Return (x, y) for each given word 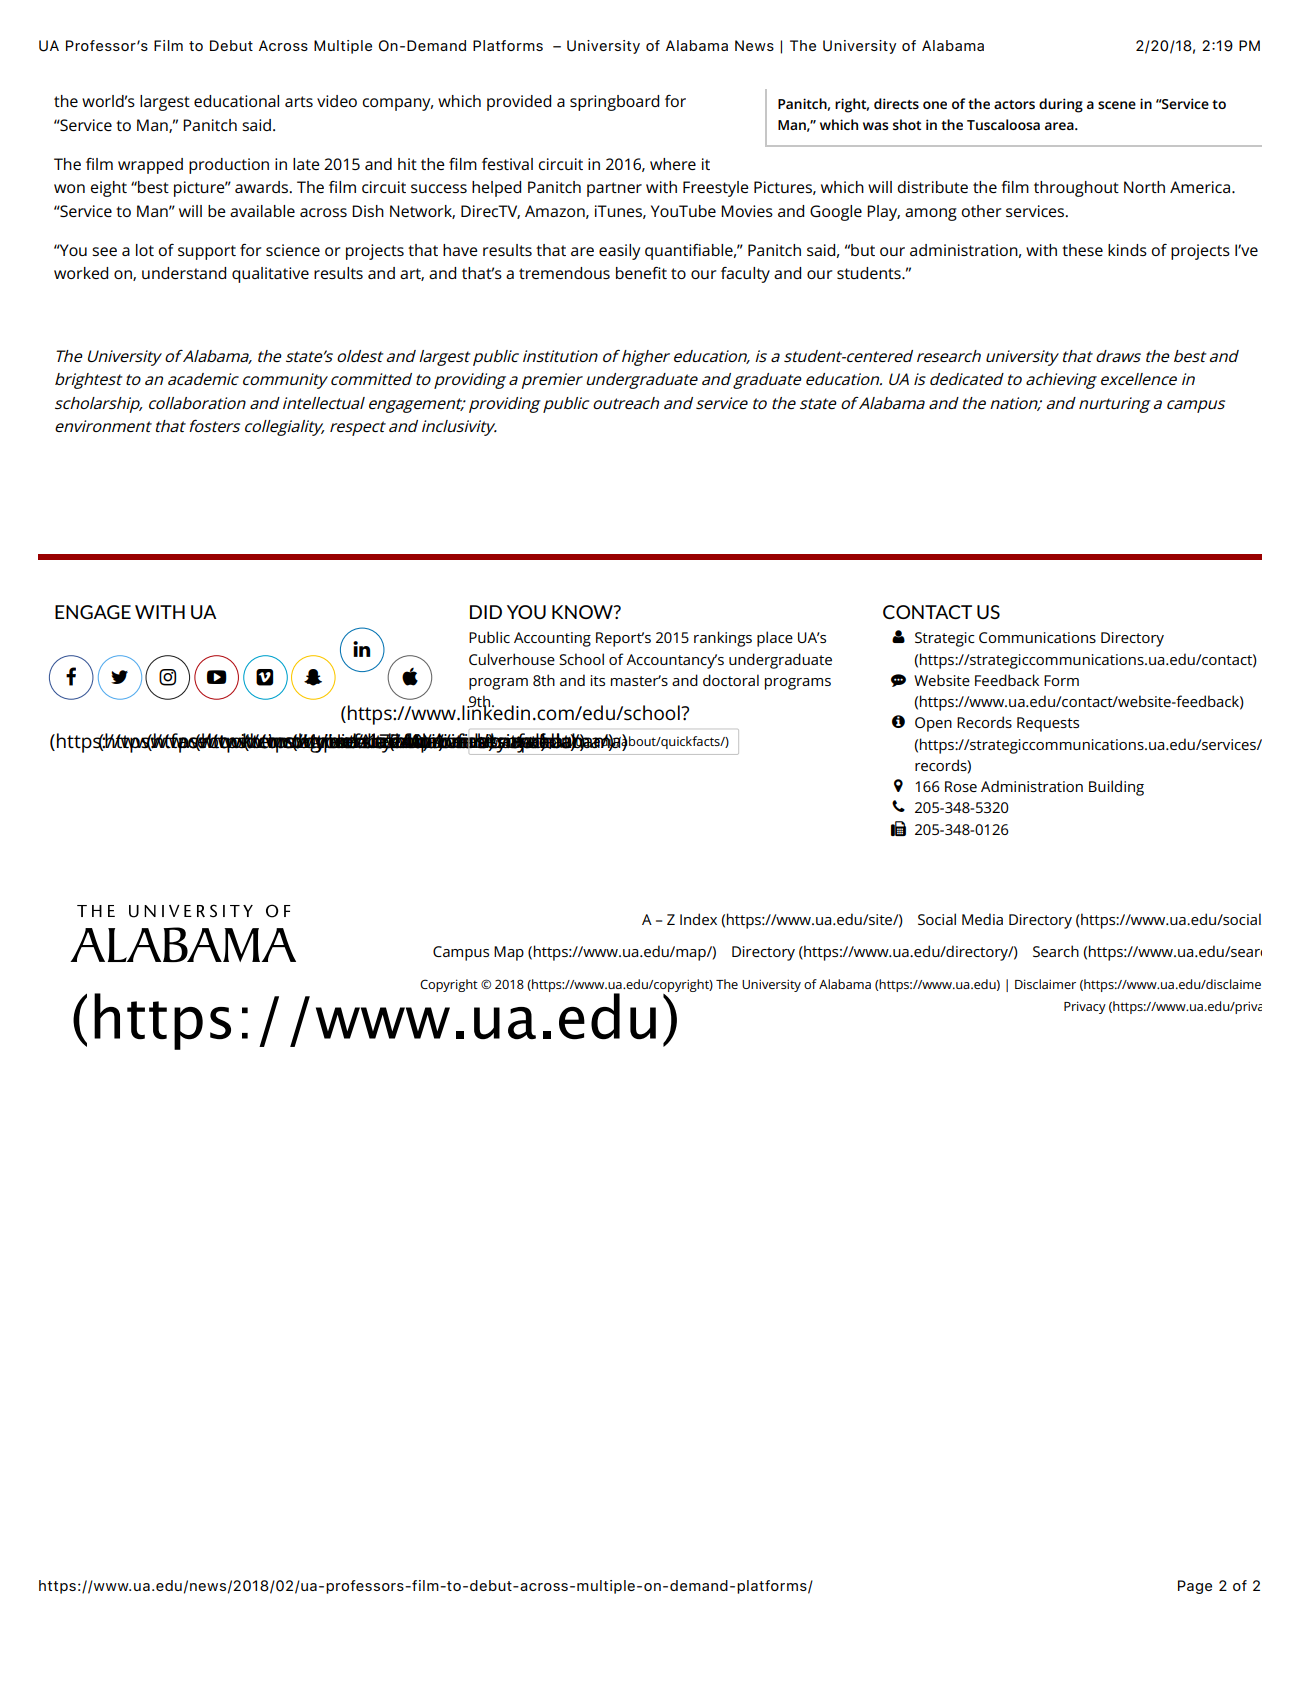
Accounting (552, 639)
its (598, 680)
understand (184, 273)
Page (1195, 1587)
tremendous (564, 273)
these (1082, 250)
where (673, 164)
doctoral (731, 680)
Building (1116, 788)
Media (982, 919)
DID (486, 612)
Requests (1048, 724)
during (1061, 105)
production (229, 166)
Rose (961, 786)
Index (698, 919)
